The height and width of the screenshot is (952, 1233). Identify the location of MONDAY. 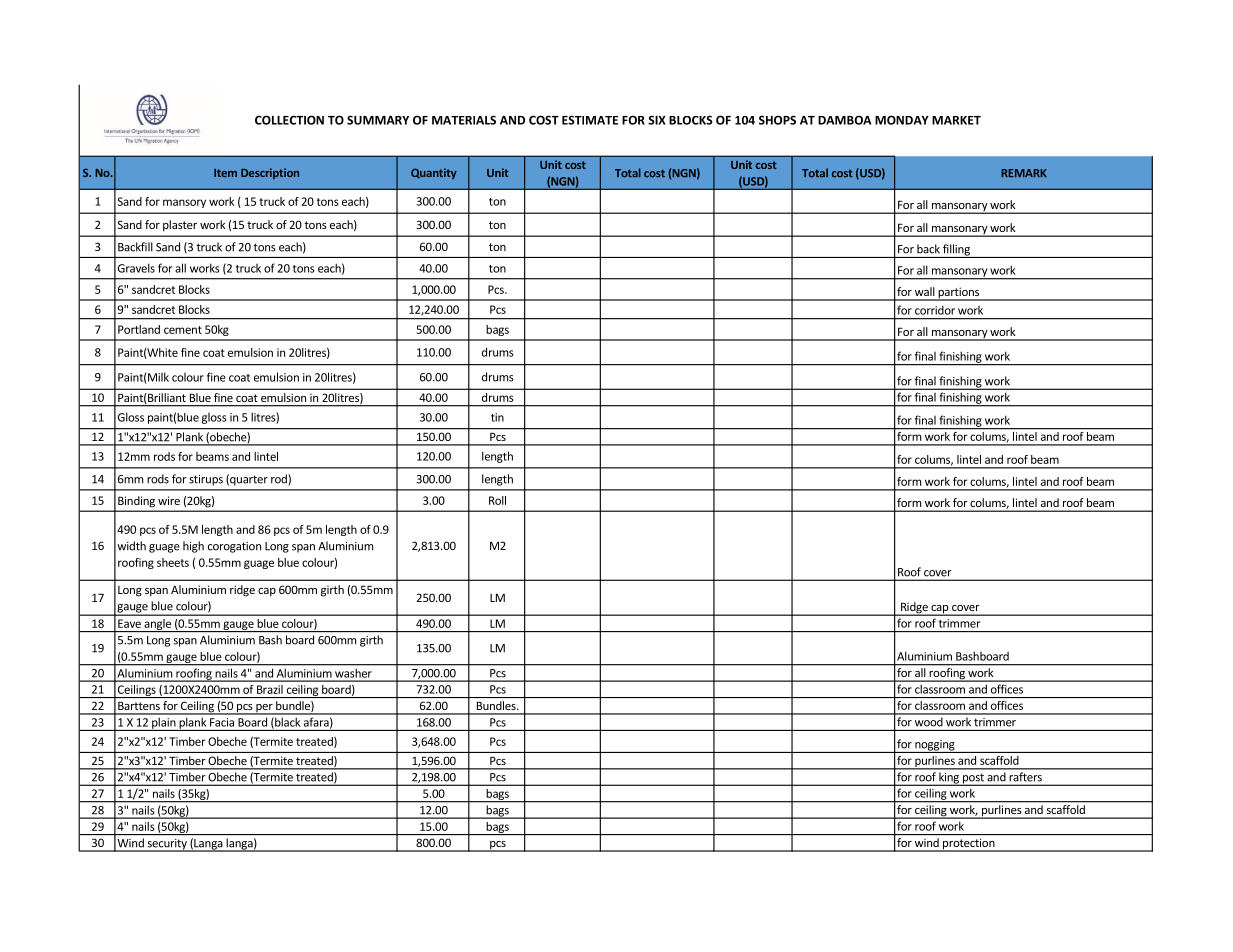
(902, 120).
